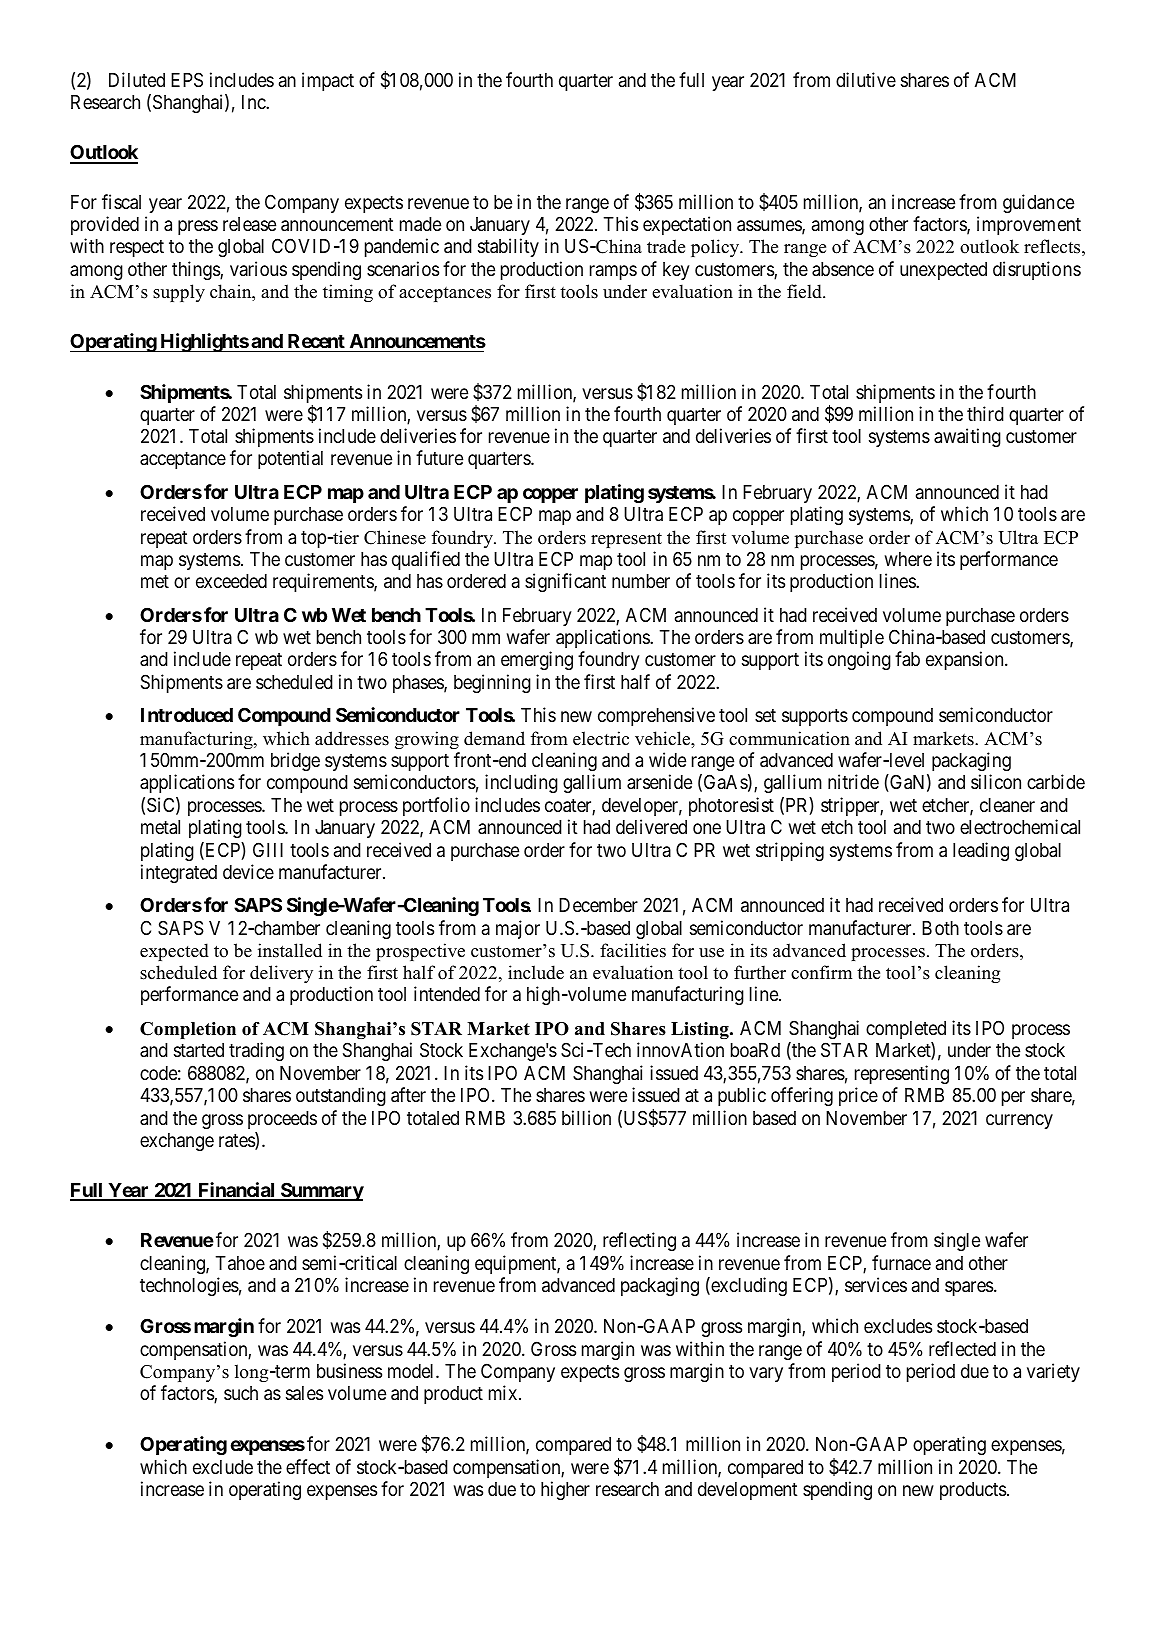 This page has width=1157, height=1636. I want to click on such, so click(241, 1393).
